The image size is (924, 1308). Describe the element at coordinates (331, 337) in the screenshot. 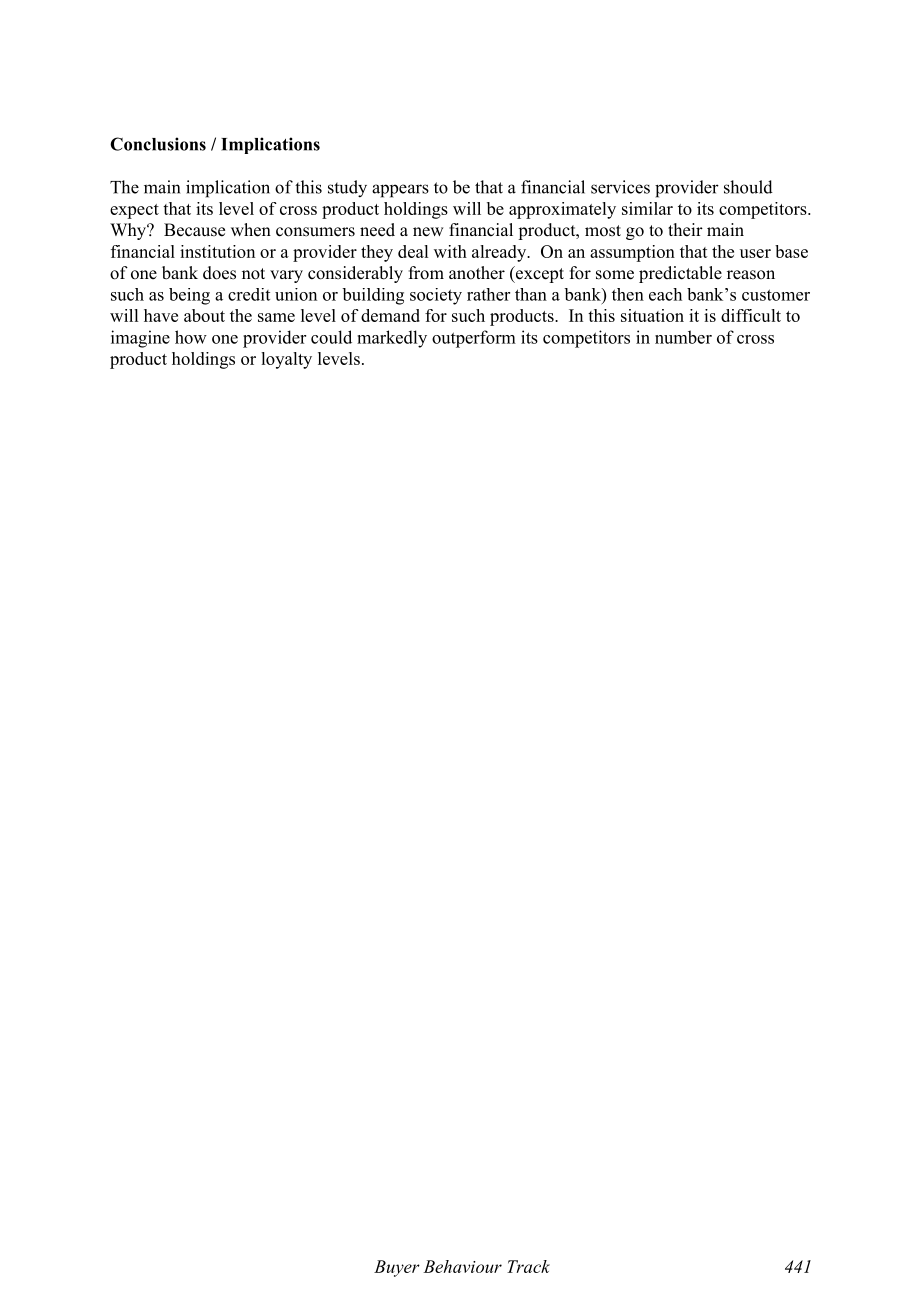

I see `could` at that location.
